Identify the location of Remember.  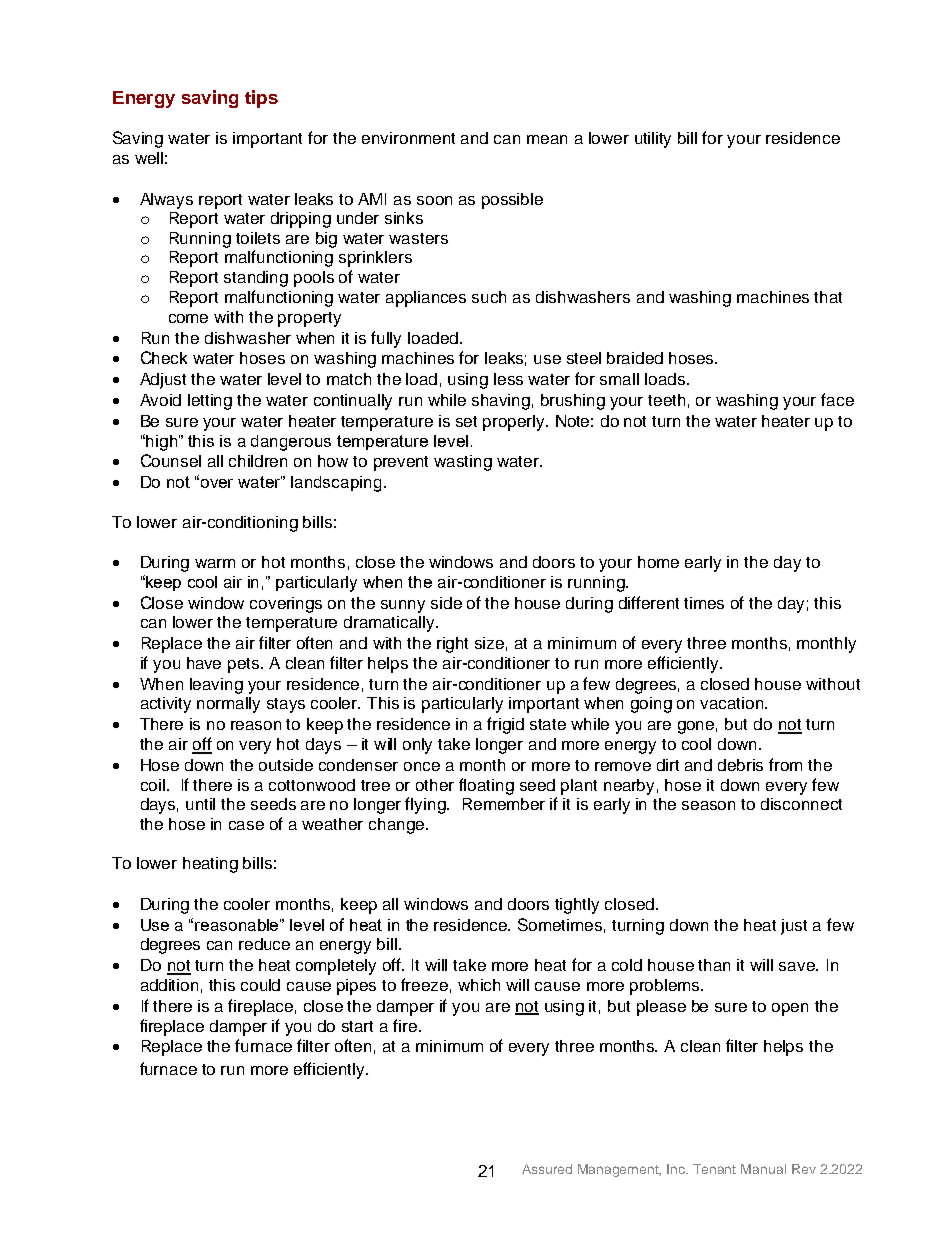
(504, 804).
